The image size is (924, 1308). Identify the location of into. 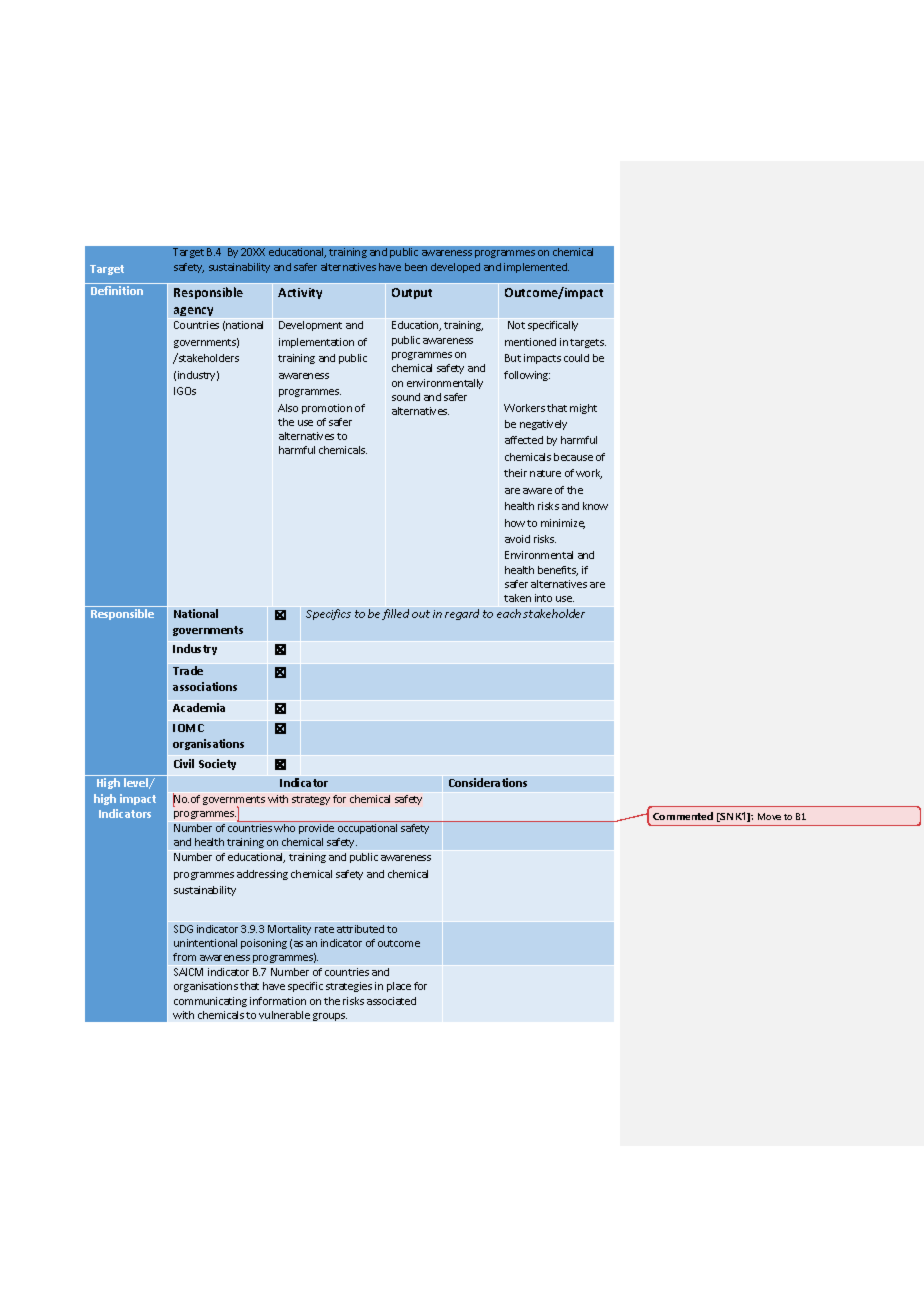
(543, 598).
